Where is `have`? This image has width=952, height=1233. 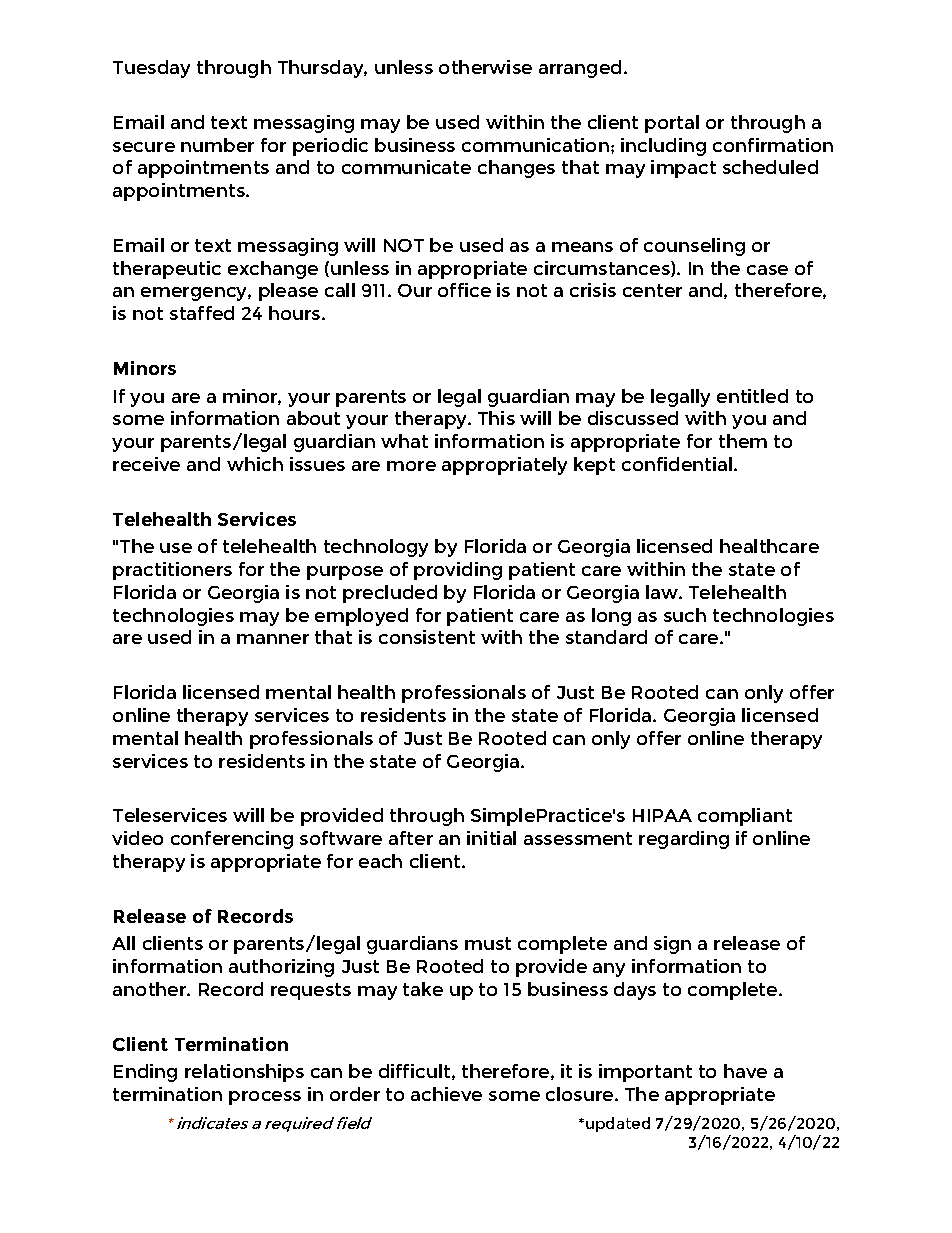 have is located at coordinates (745, 1071).
